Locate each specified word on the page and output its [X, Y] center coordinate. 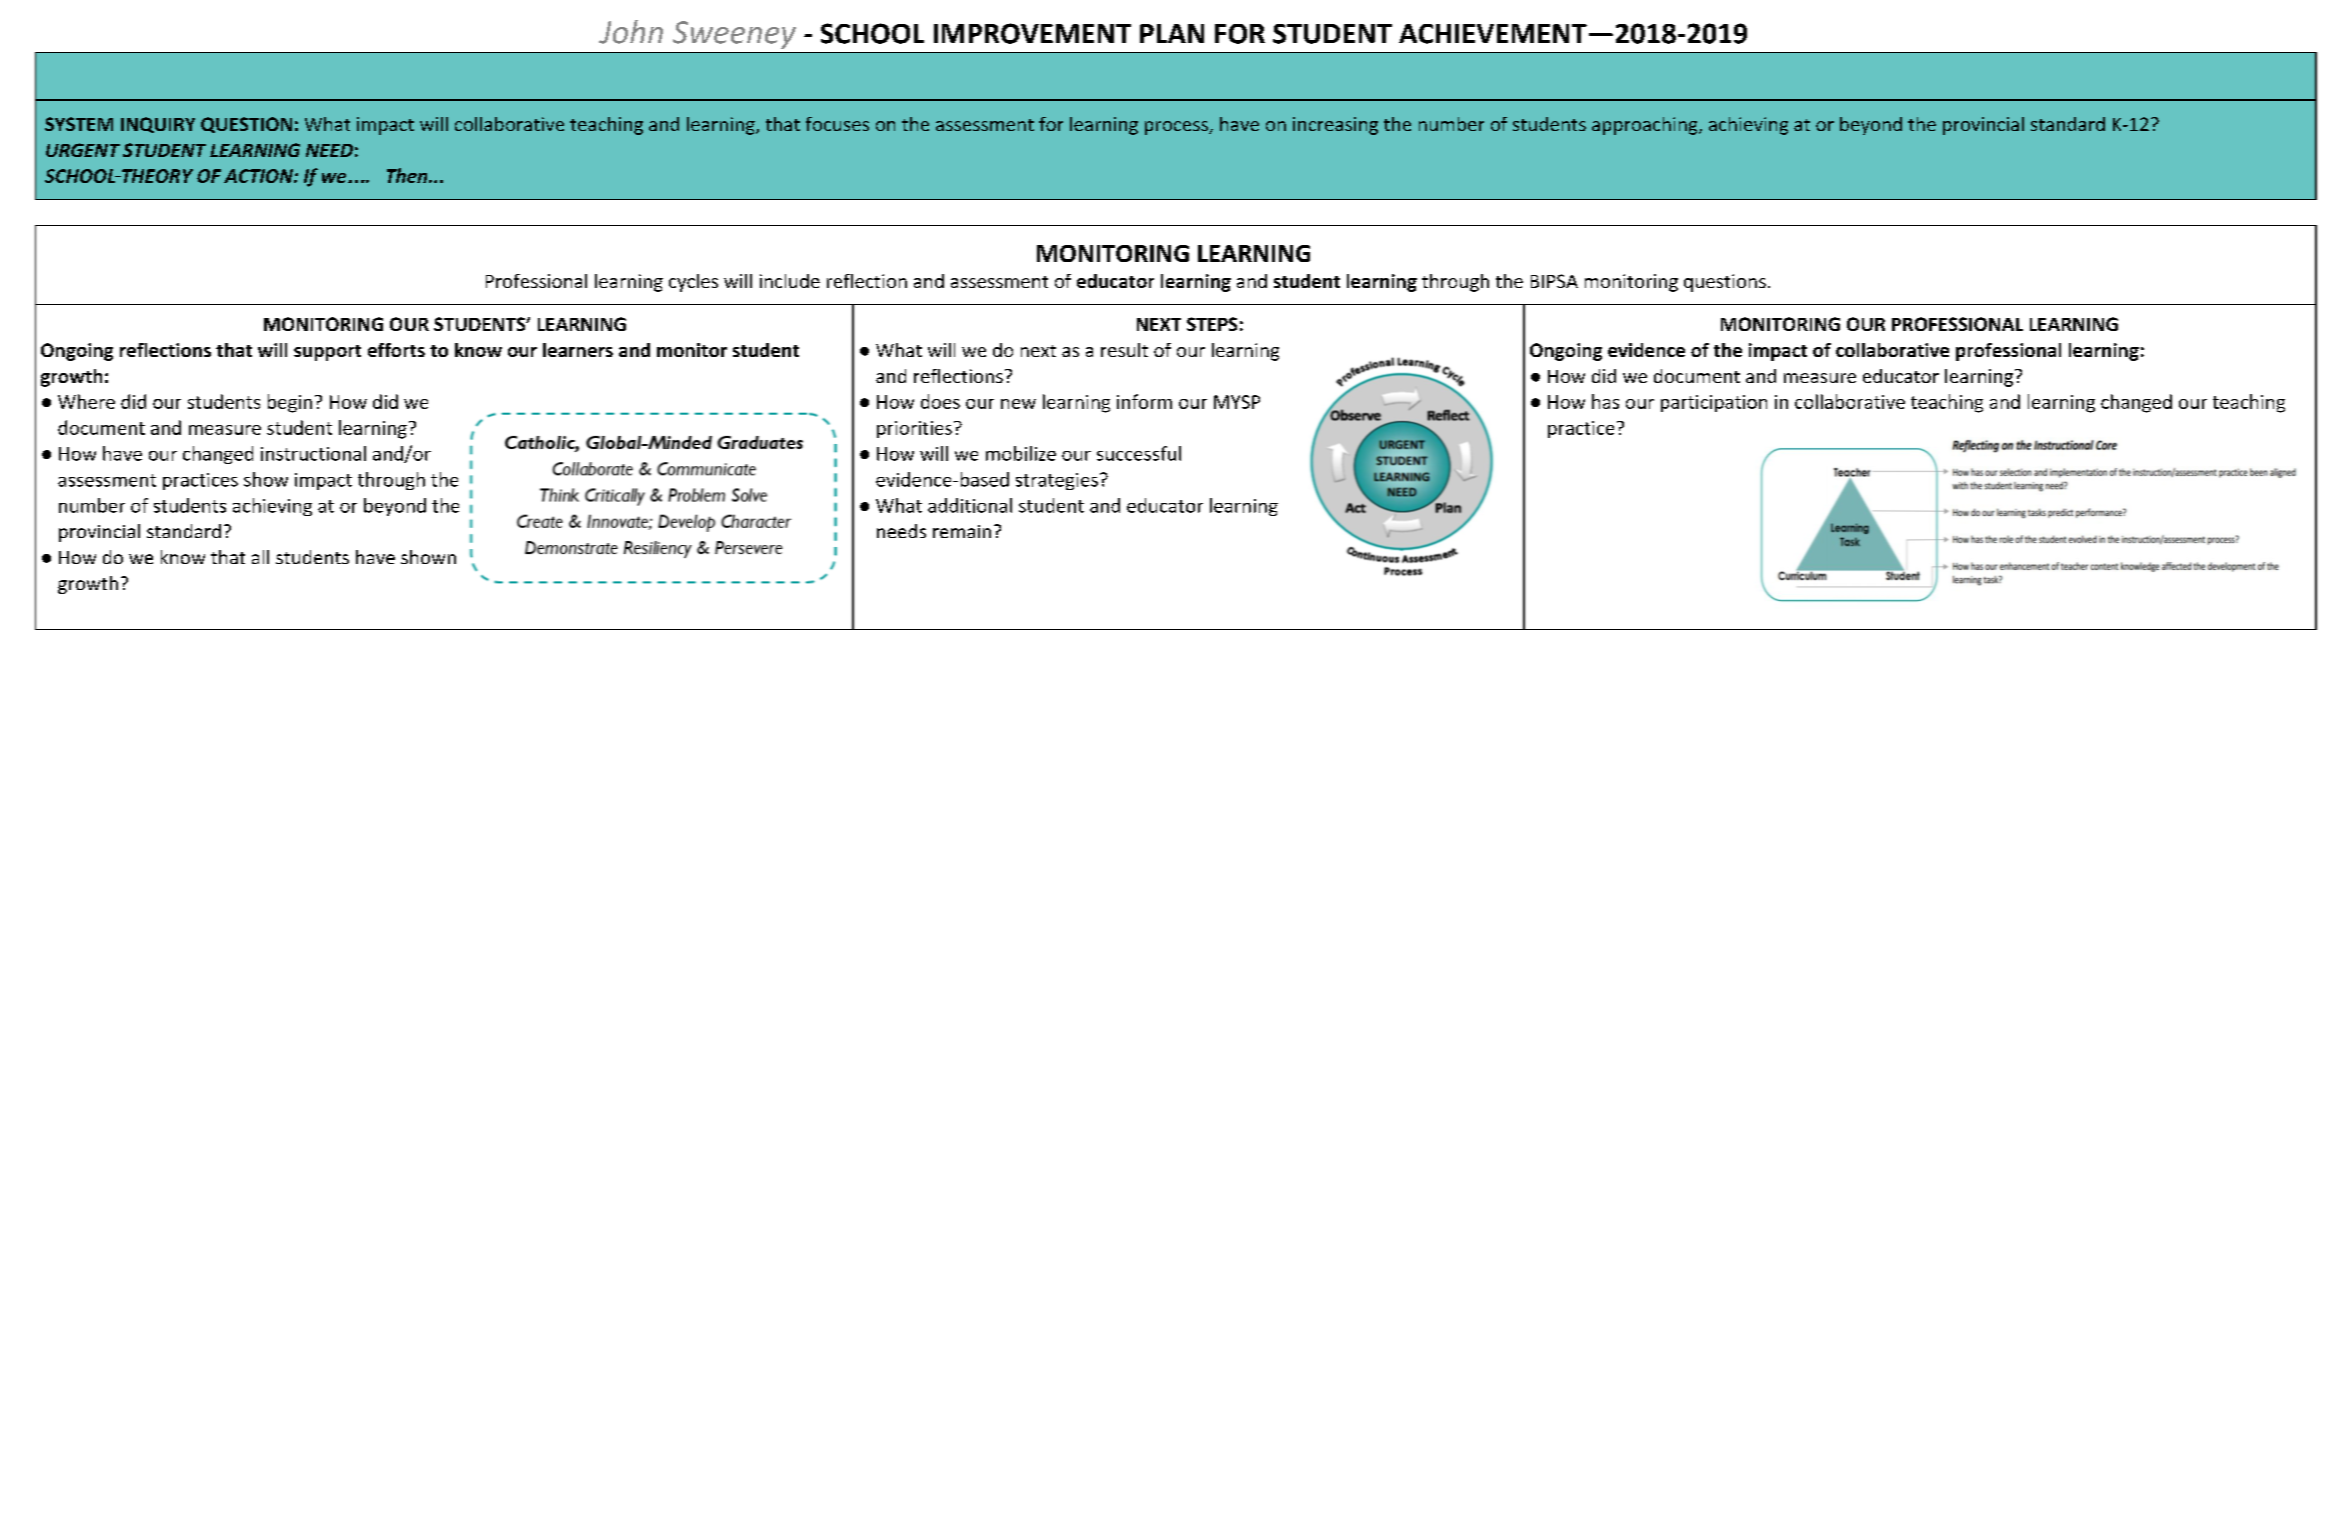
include [790, 281]
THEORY [156, 176]
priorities [914, 429]
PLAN [1172, 33]
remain [962, 531]
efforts [396, 350]
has [1605, 401]
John [631, 32]
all [260, 557]
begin [290, 403]
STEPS [1212, 324]
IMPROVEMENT [1032, 33]
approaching [1646, 126]
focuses [837, 124]
